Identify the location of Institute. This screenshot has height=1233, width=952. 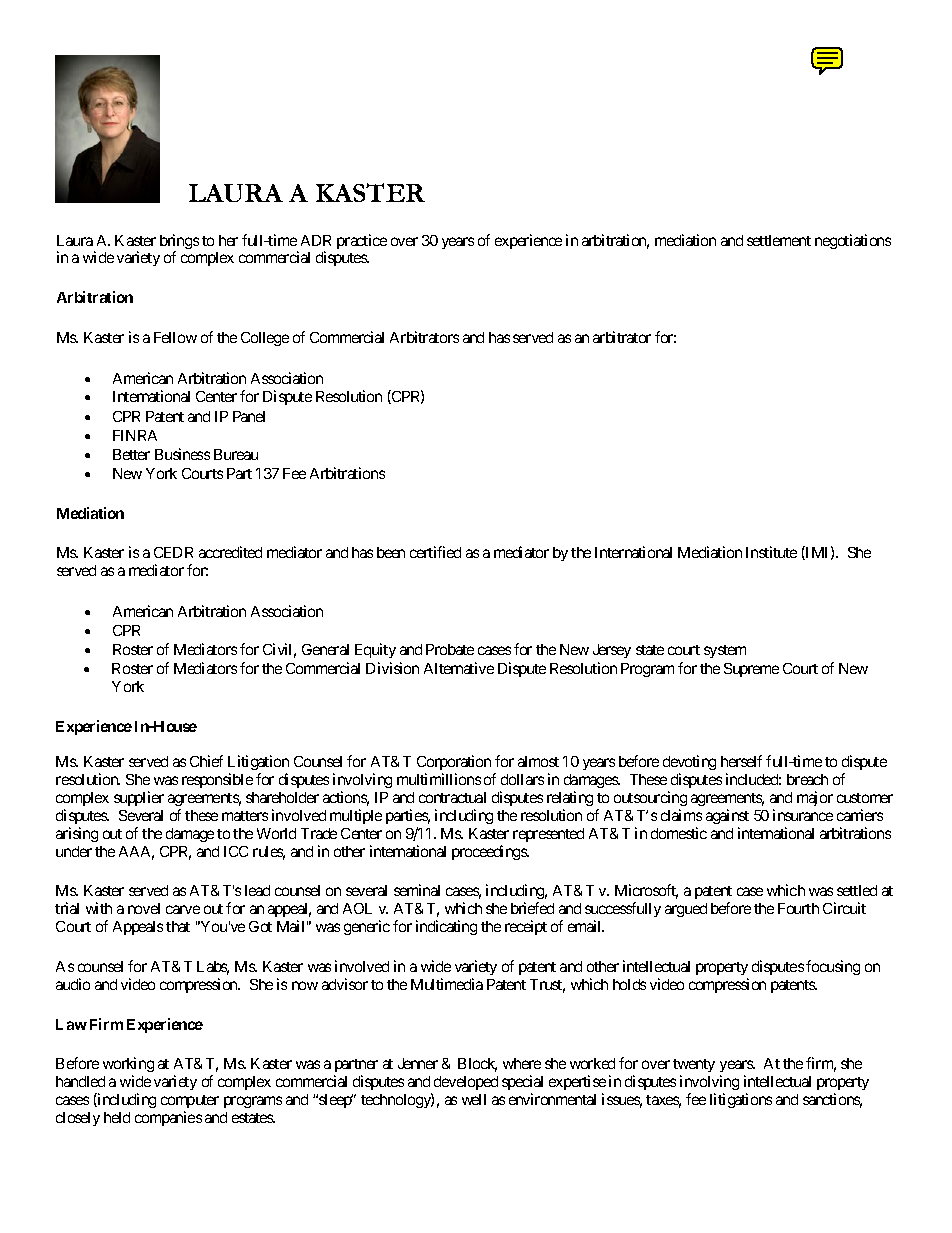
(771, 552).
